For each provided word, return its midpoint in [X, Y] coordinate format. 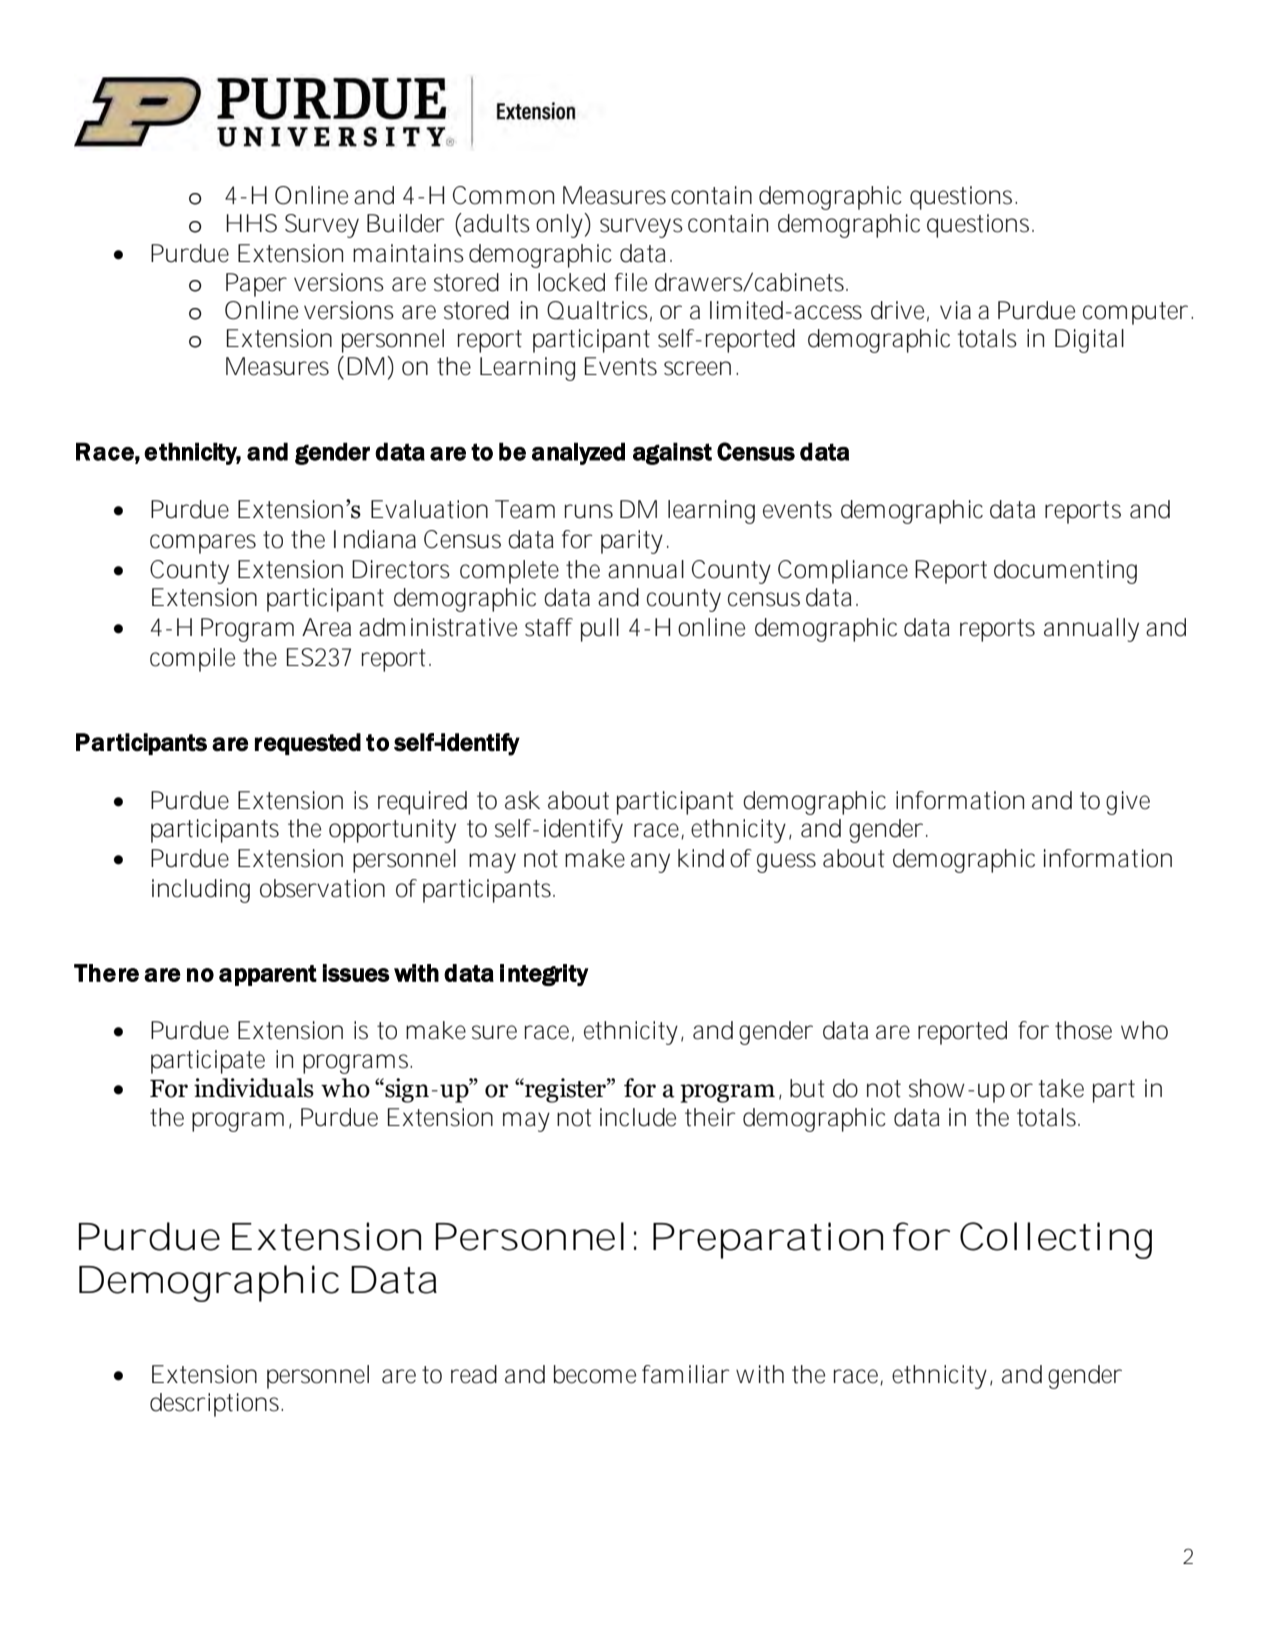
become [595, 1374]
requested [308, 744]
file [631, 282]
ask [522, 800]
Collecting [1056, 1240]
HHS [252, 223]
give [1128, 803]
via [955, 310]
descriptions [216, 1405]
